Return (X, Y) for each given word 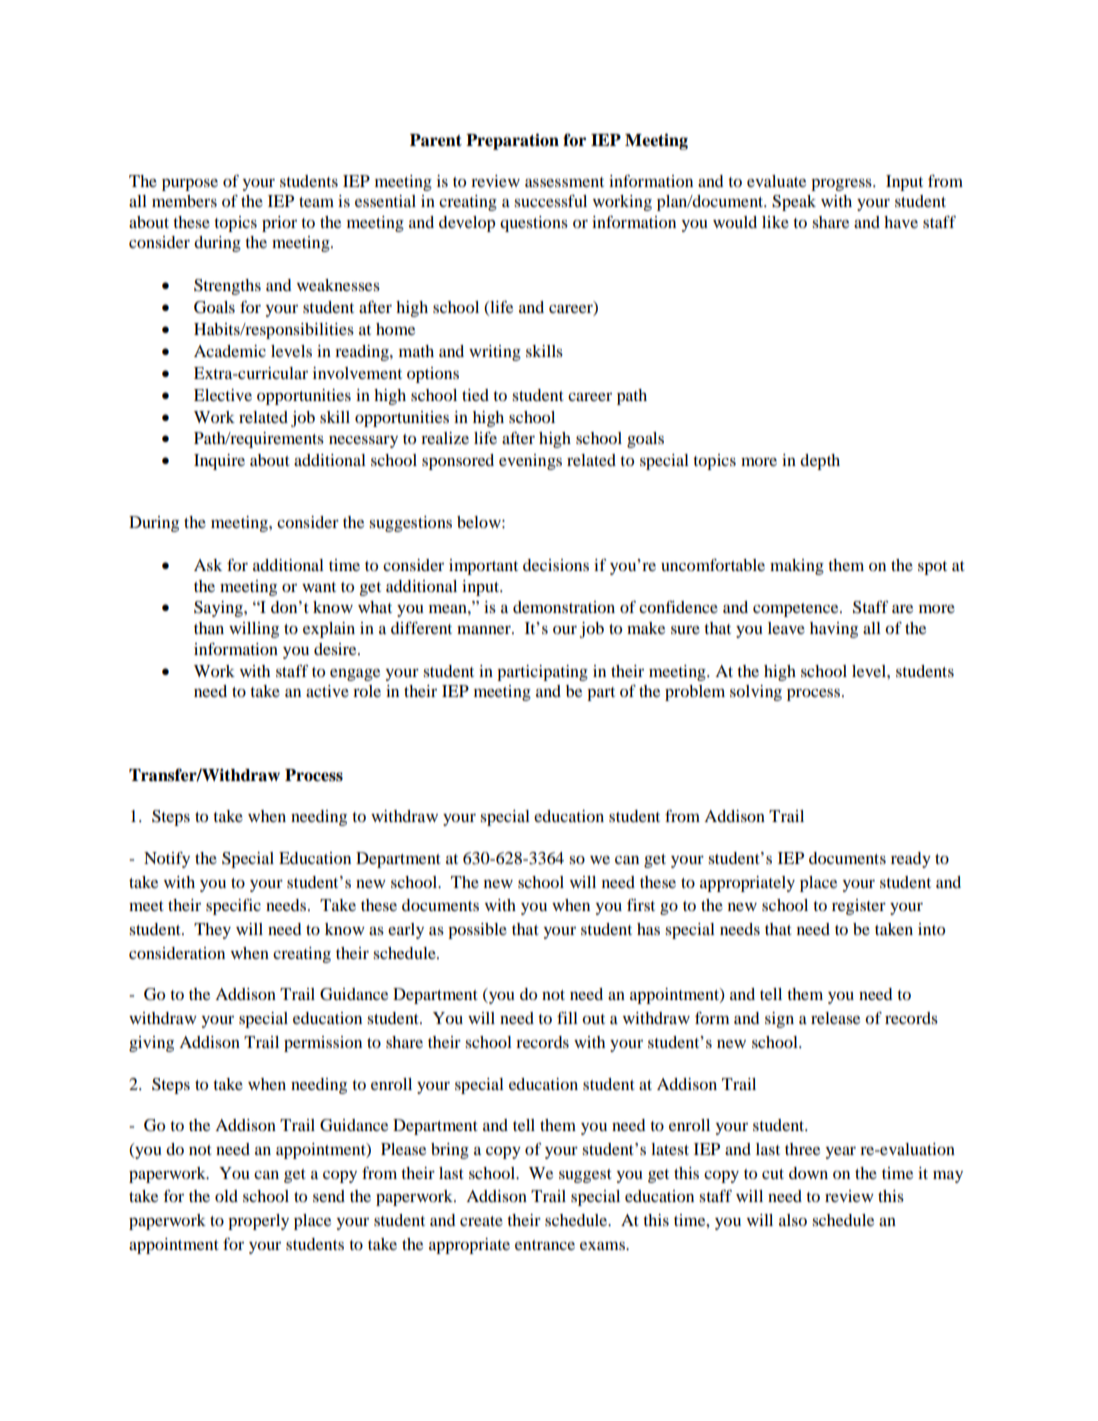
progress (842, 184)
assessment (564, 182)
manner (485, 629)
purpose (190, 184)
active (327, 691)
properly (258, 1222)
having (834, 630)
